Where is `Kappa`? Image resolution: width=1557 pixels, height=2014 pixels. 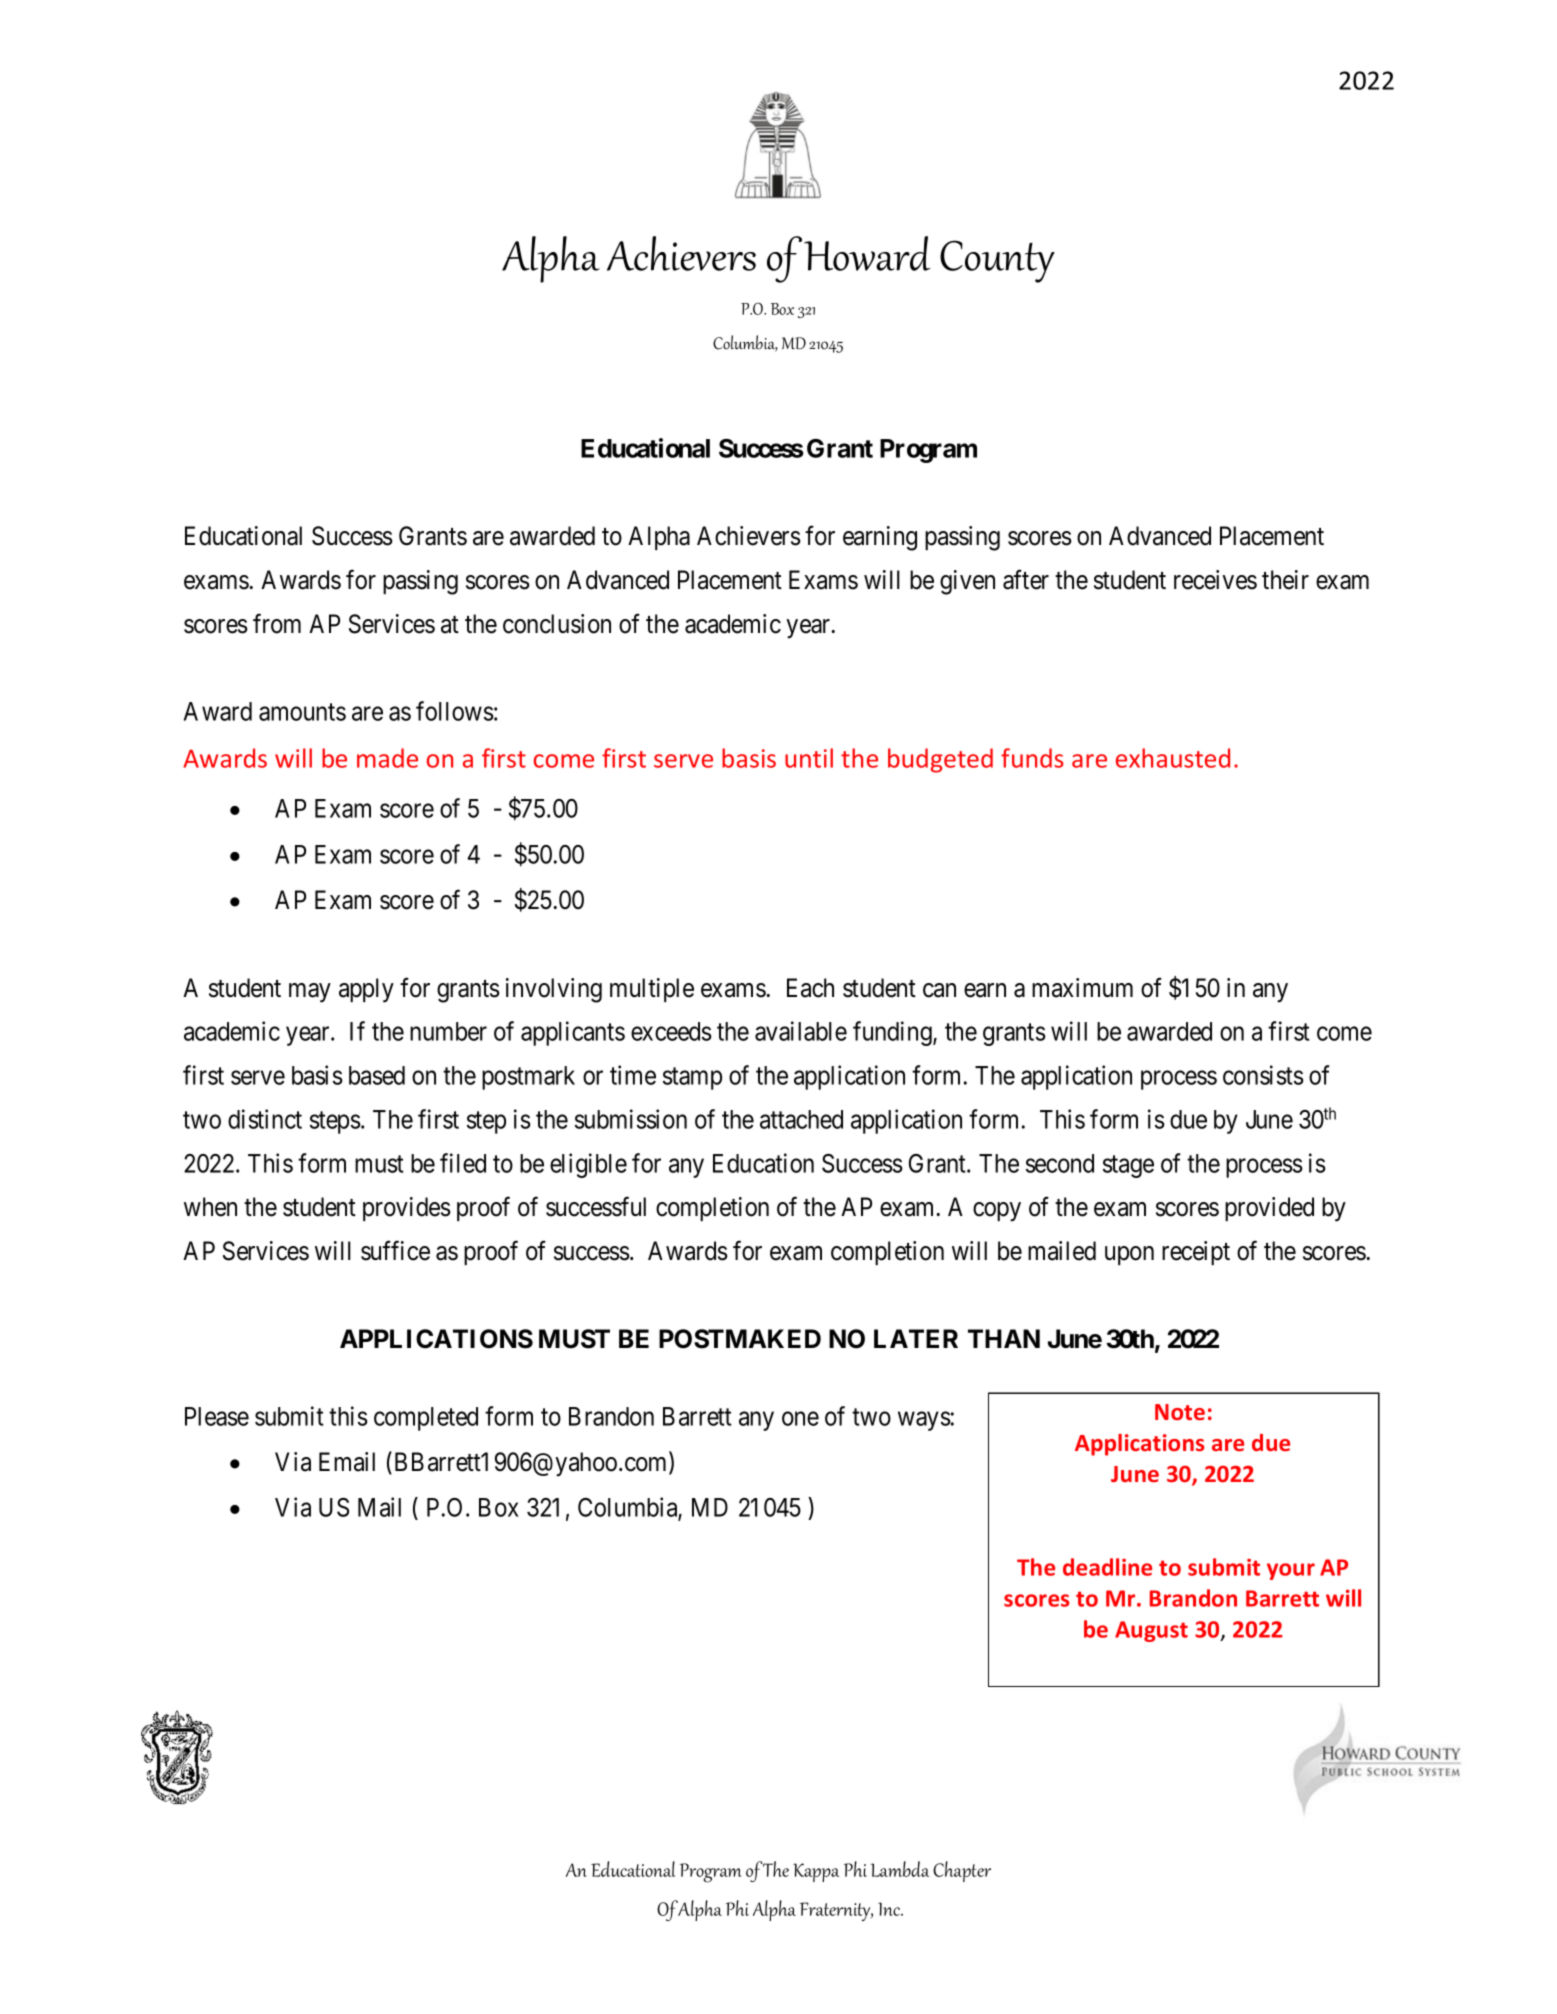 Kappa is located at coordinates (816, 1872).
